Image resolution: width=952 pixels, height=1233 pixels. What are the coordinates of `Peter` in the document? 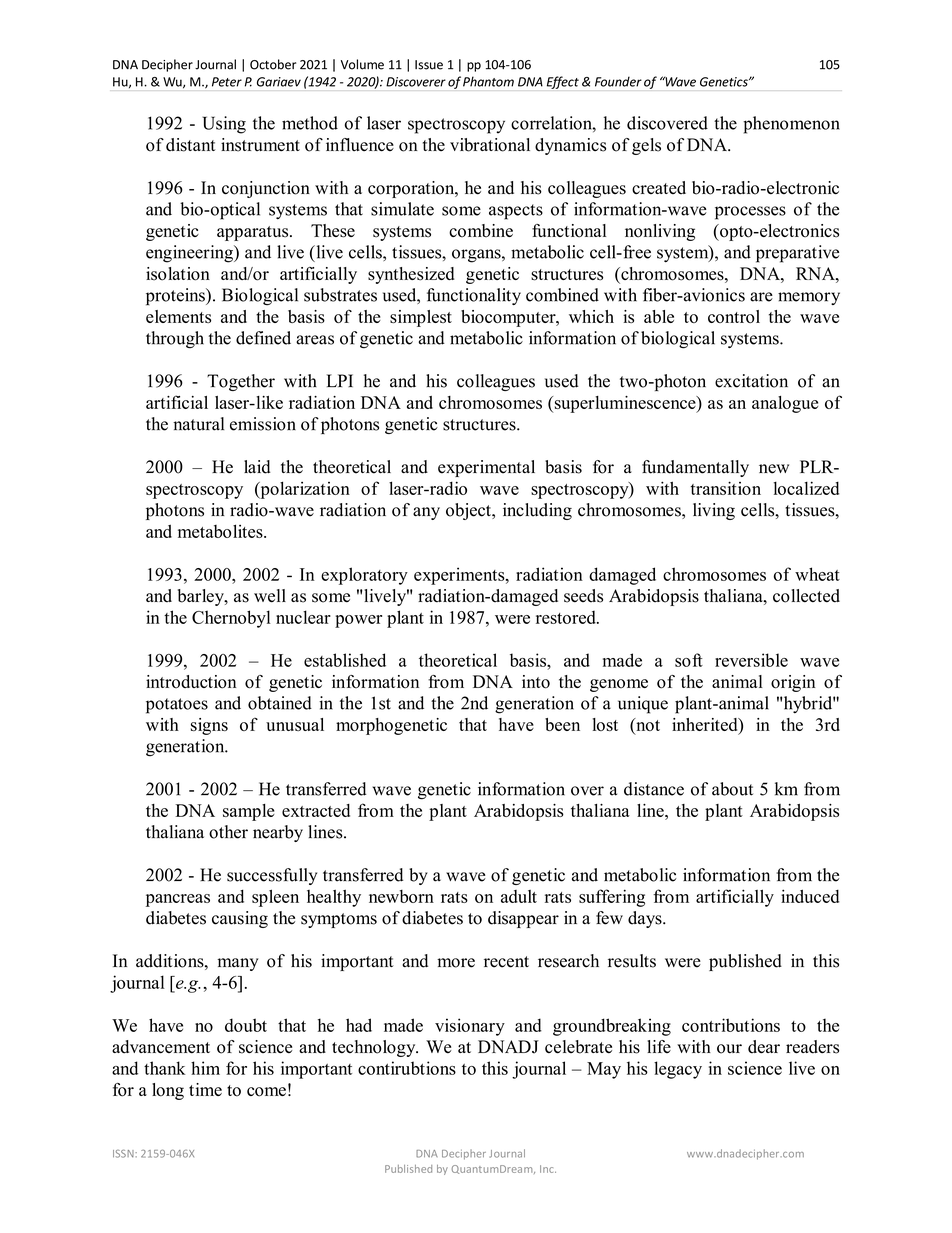 It's located at (227, 82).
